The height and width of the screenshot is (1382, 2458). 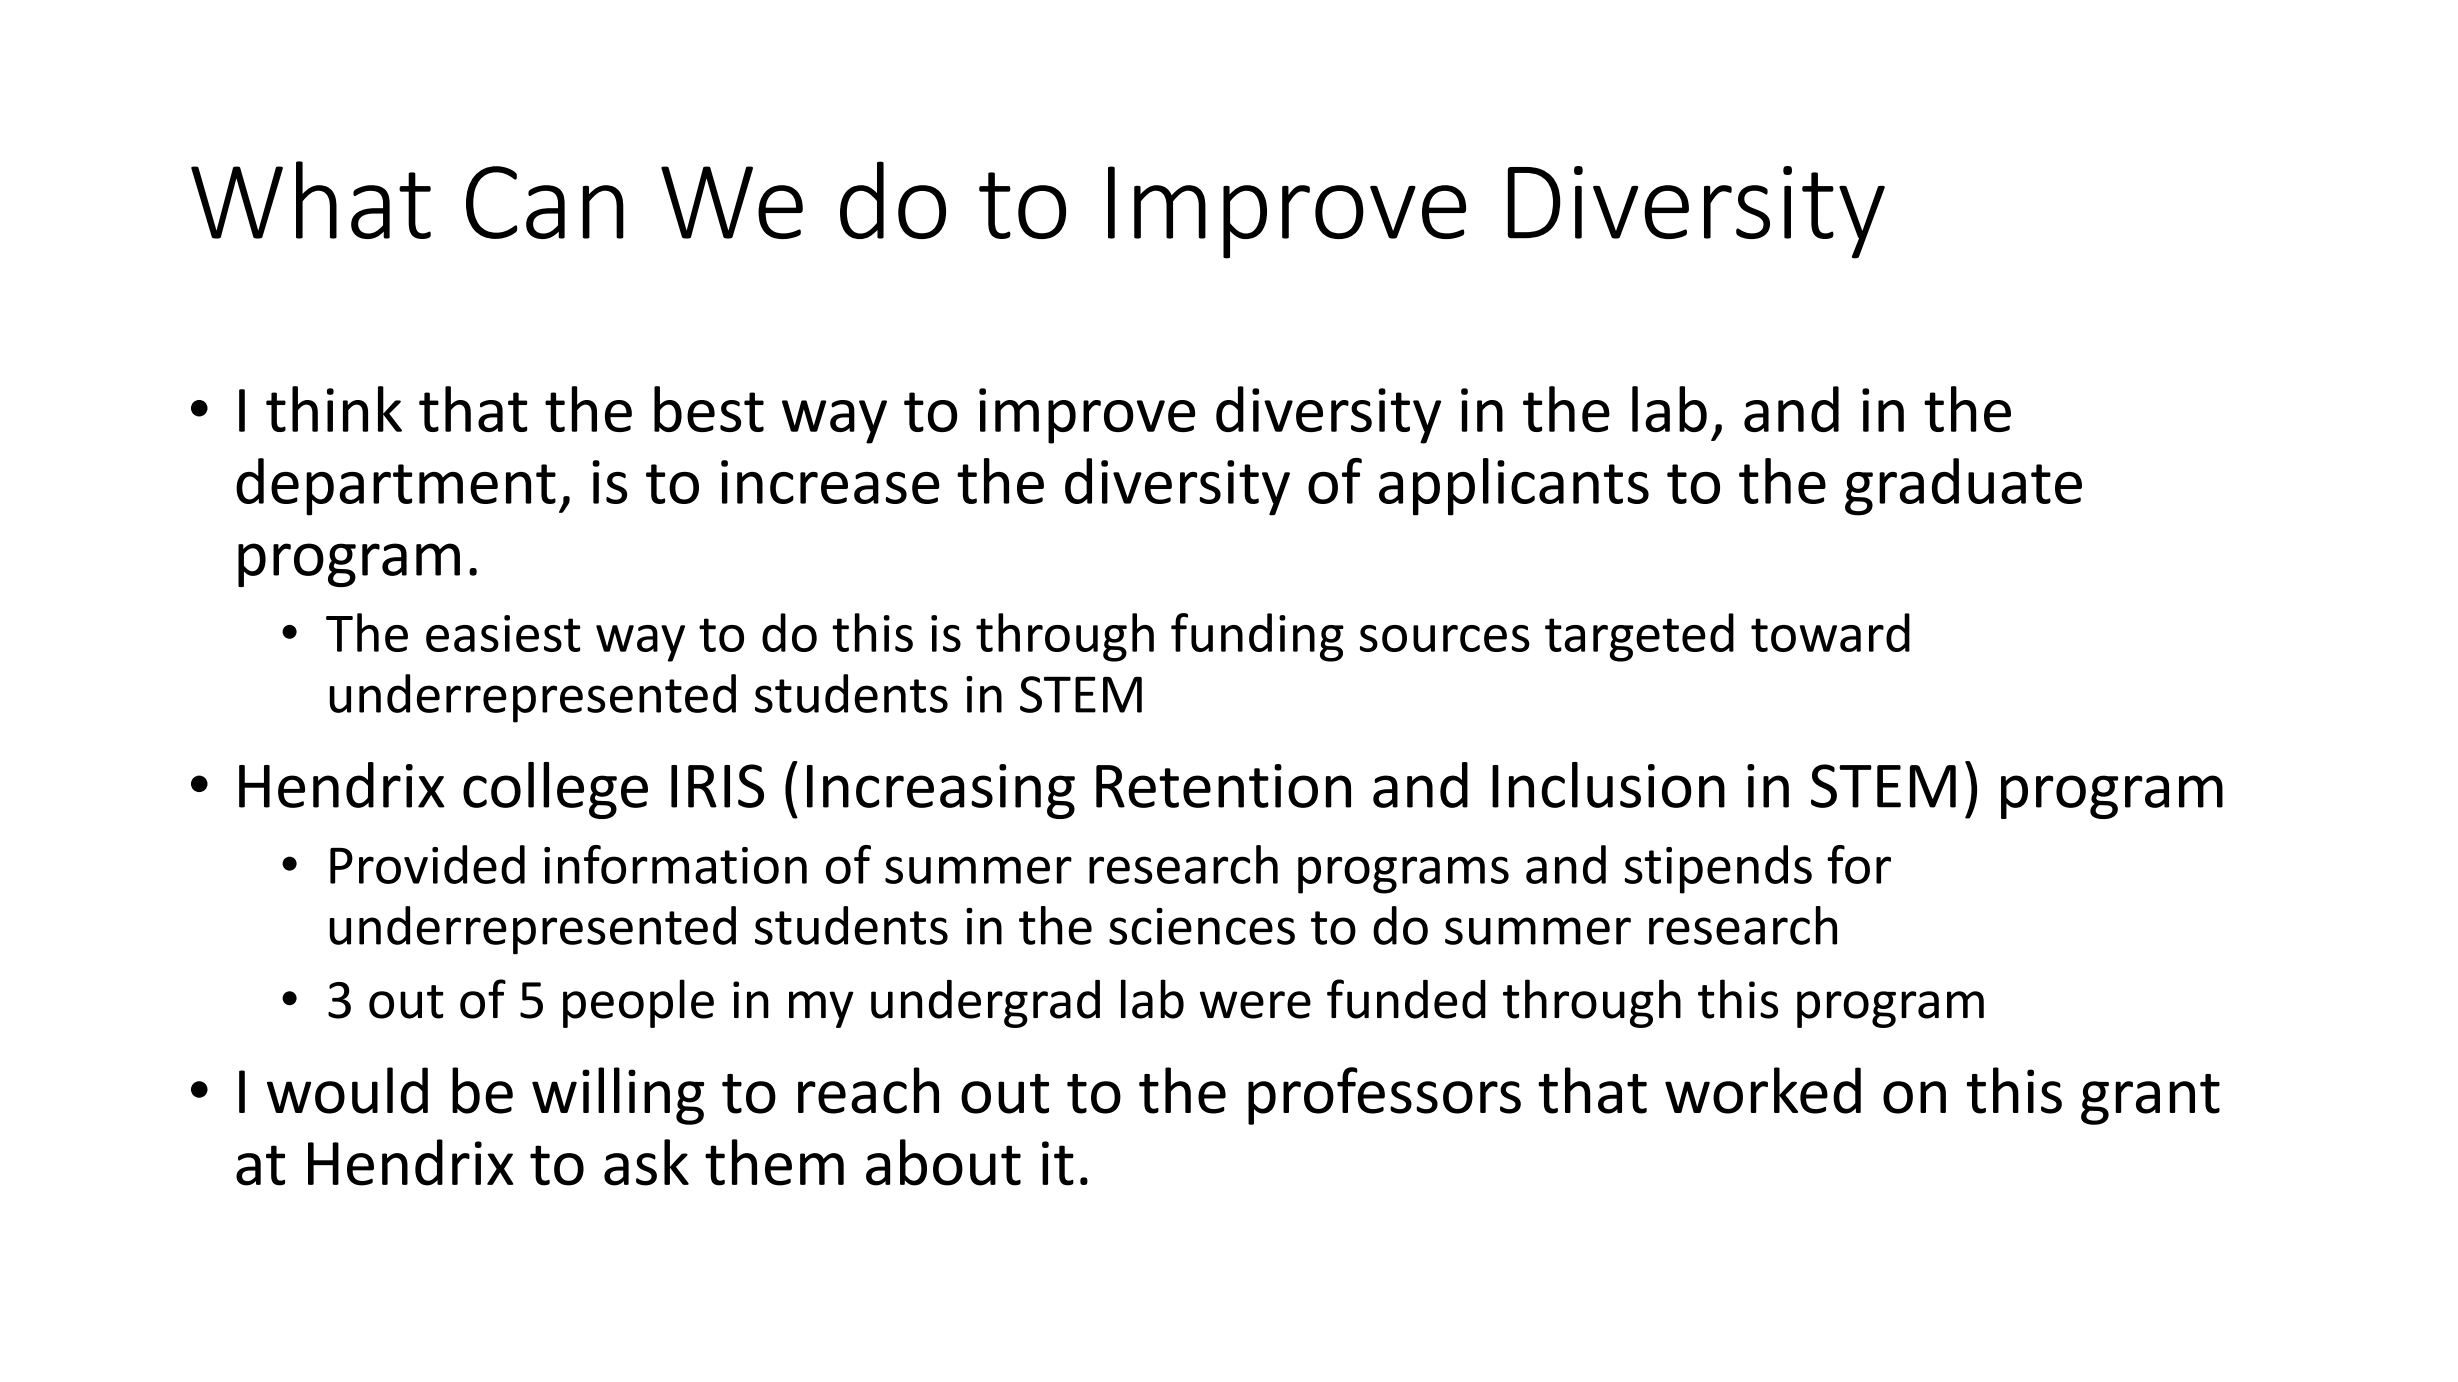 I want to click on worked, so click(x=1763, y=1090).
